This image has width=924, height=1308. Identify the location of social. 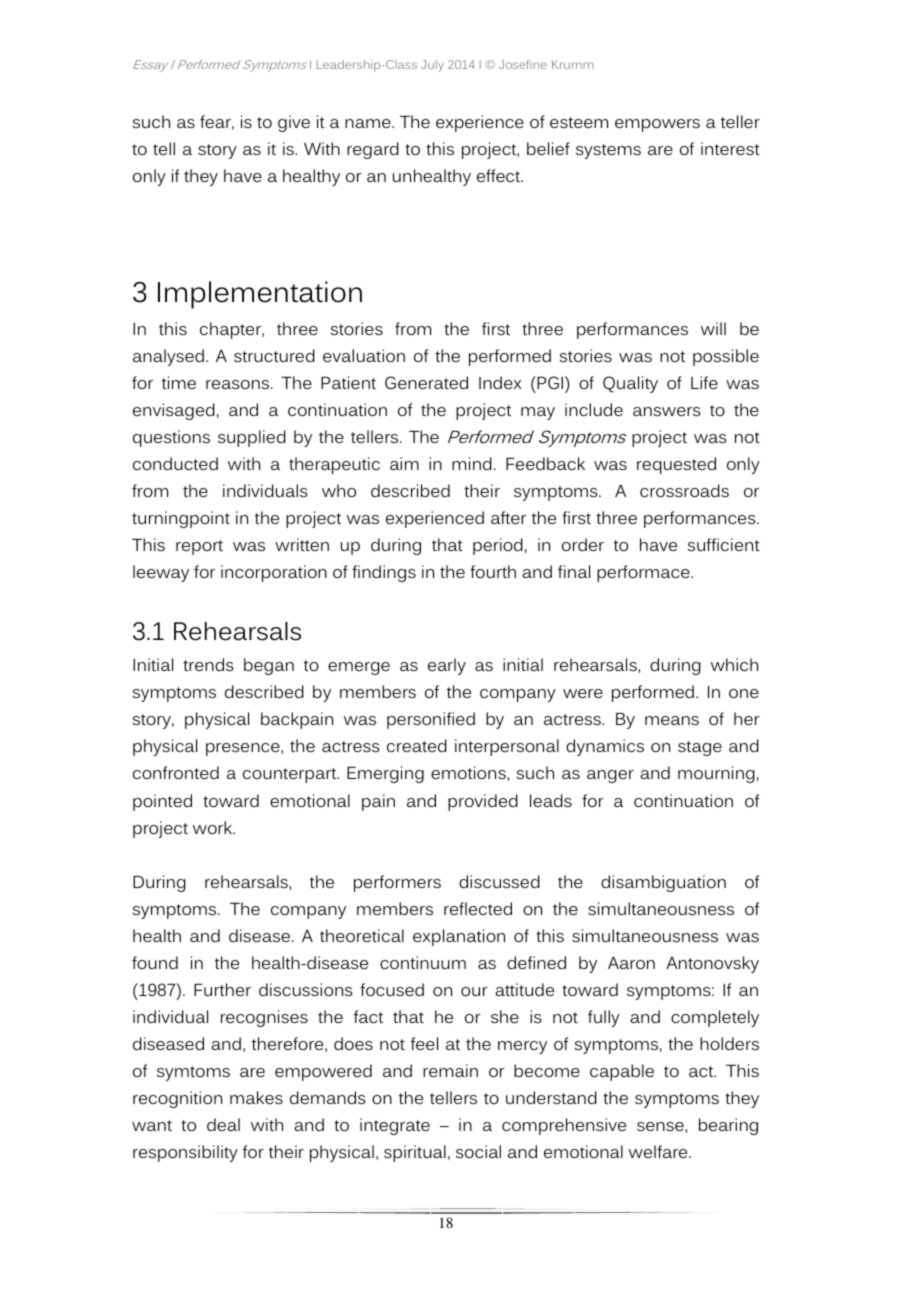
(478, 1151).
